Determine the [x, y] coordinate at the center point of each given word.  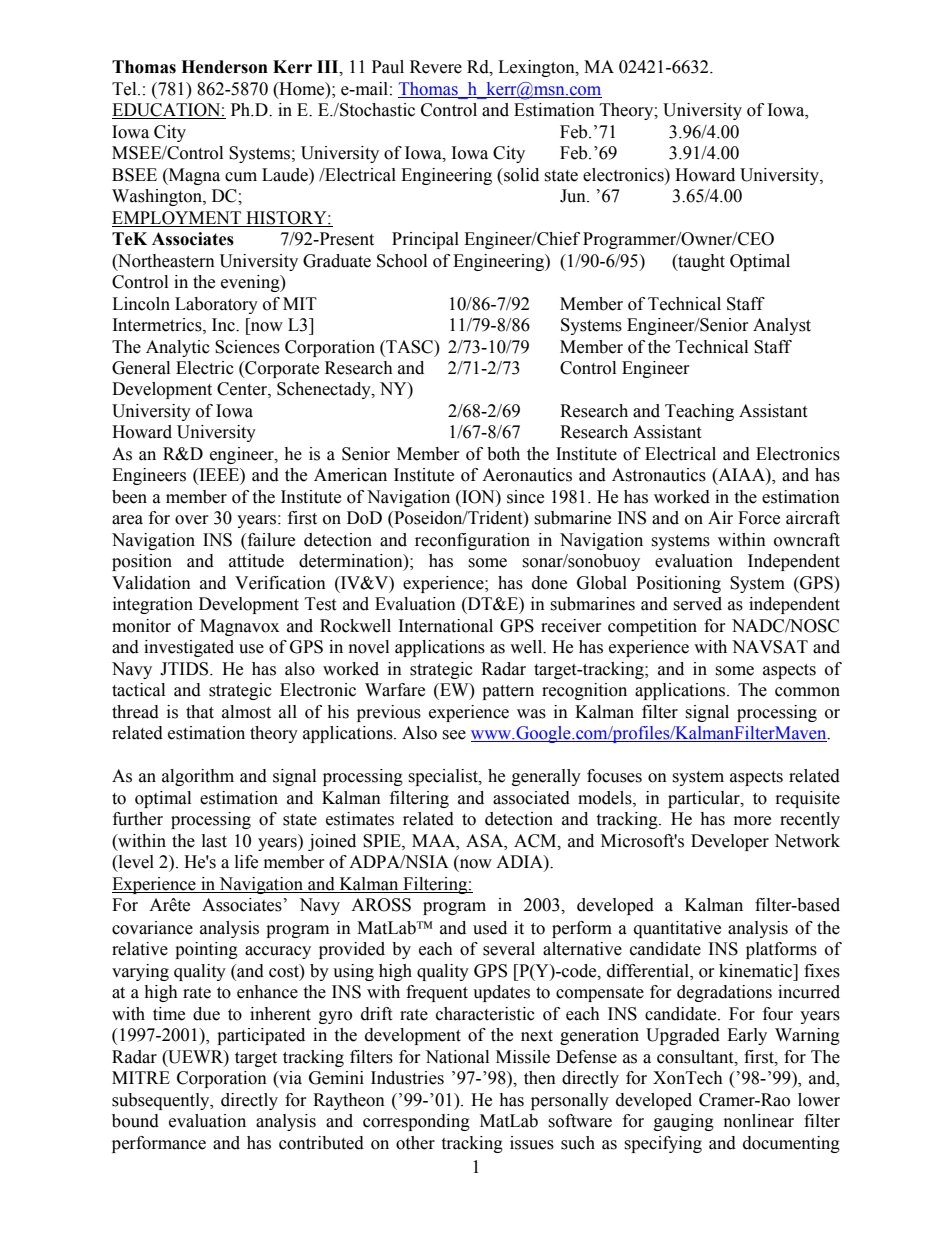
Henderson [224, 67]
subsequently [162, 1101]
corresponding [416, 1122]
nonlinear [759, 1121]
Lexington [537, 68]
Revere [436, 67]
